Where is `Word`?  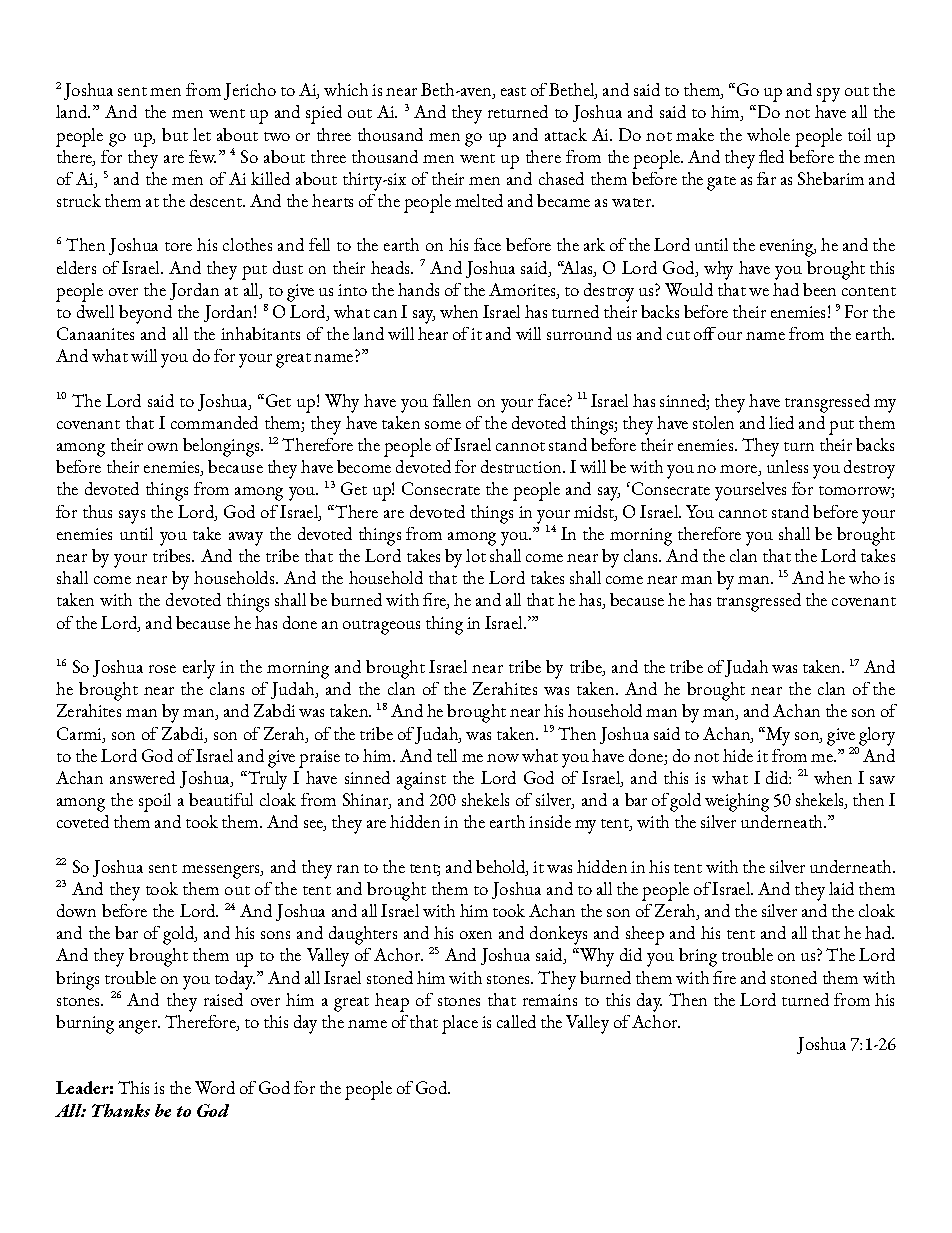 Word is located at coordinates (215, 1087).
